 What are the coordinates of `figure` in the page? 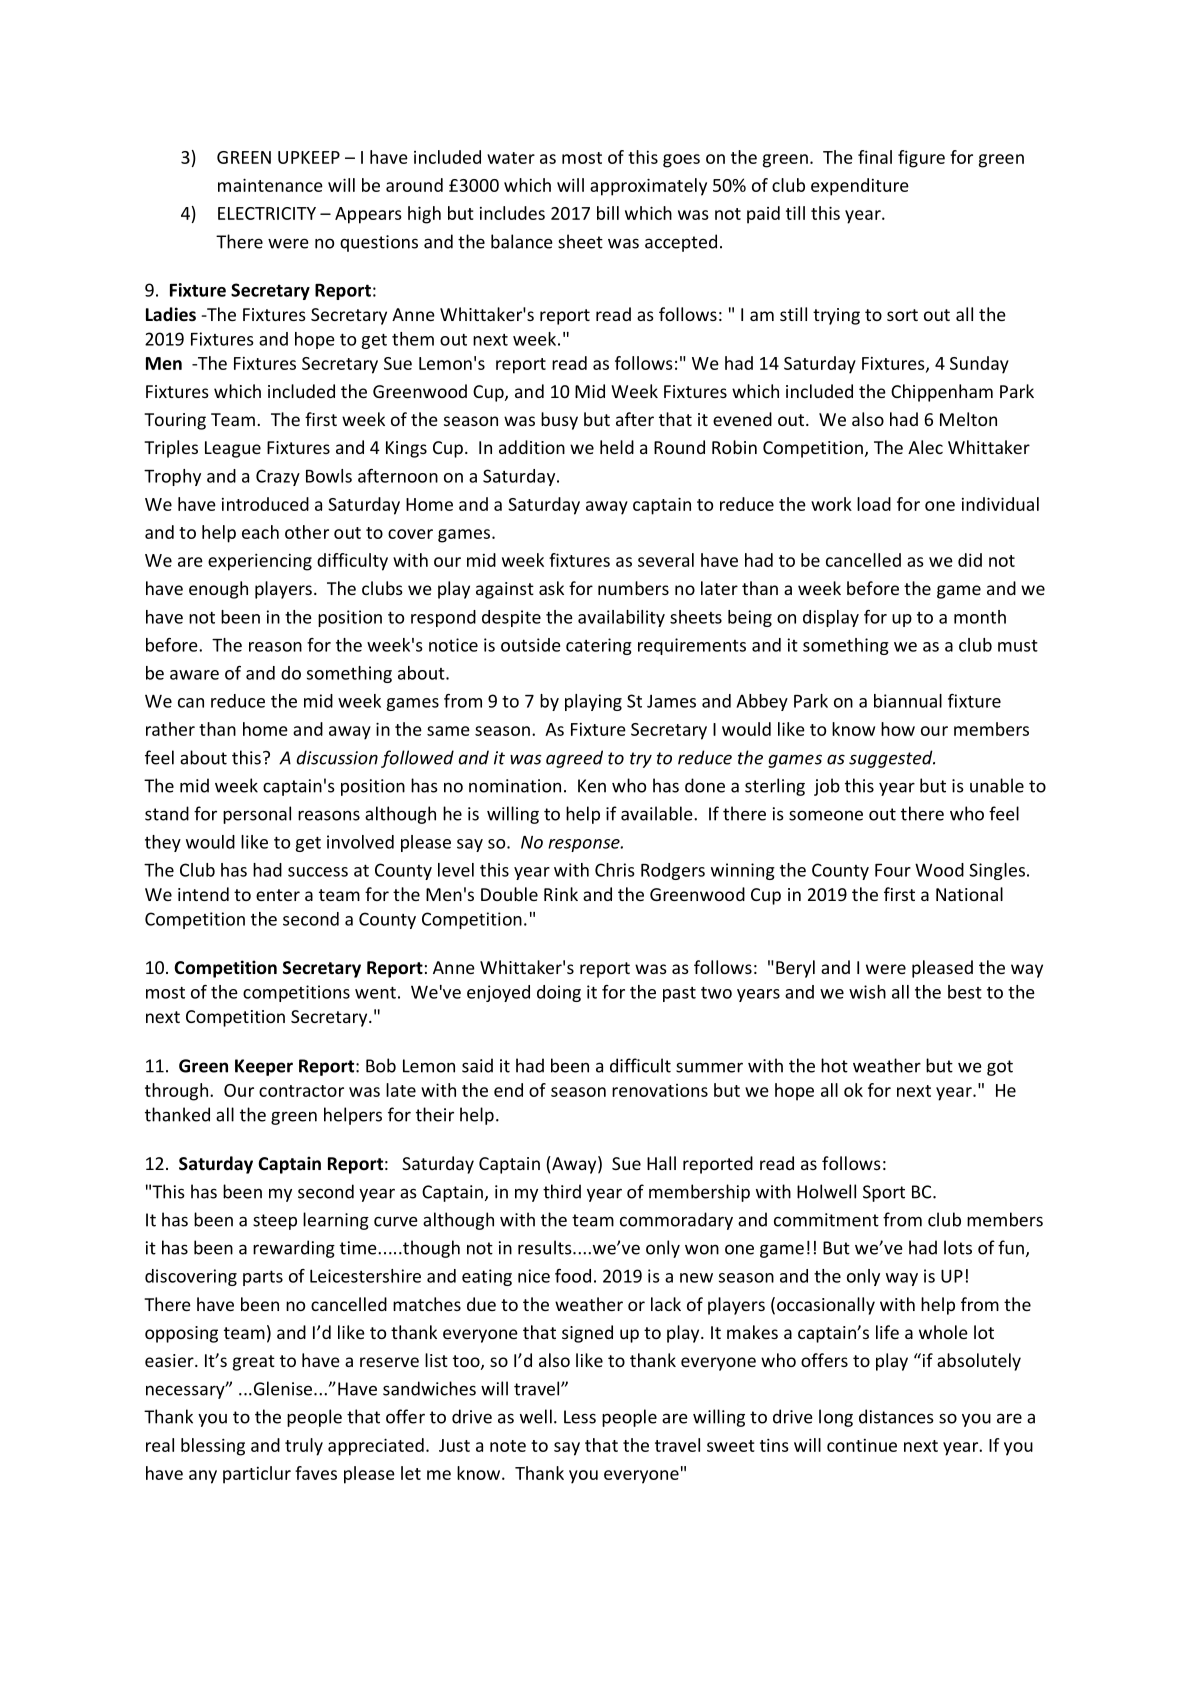 It's located at (921, 159).
